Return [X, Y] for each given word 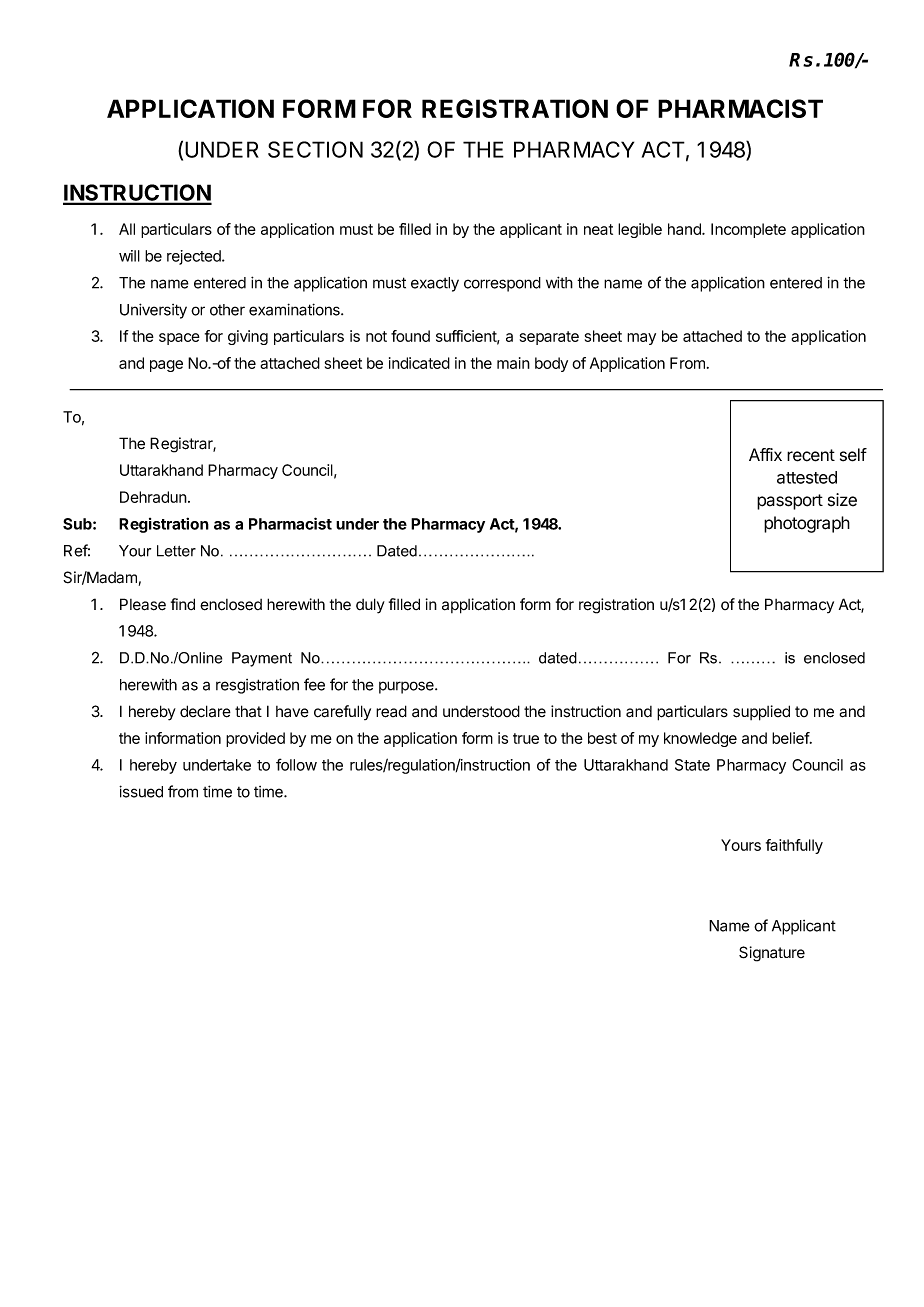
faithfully [794, 846]
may [641, 339]
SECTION [315, 149]
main [513, 363]
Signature [772, 954]
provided [255, 739]
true [526, 738]
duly [370, 606]
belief [791, 738]
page [166, 366]
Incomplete [748, 230]
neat [598, 229]
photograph [807, 524]
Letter [176, 551]
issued [141, 791]
